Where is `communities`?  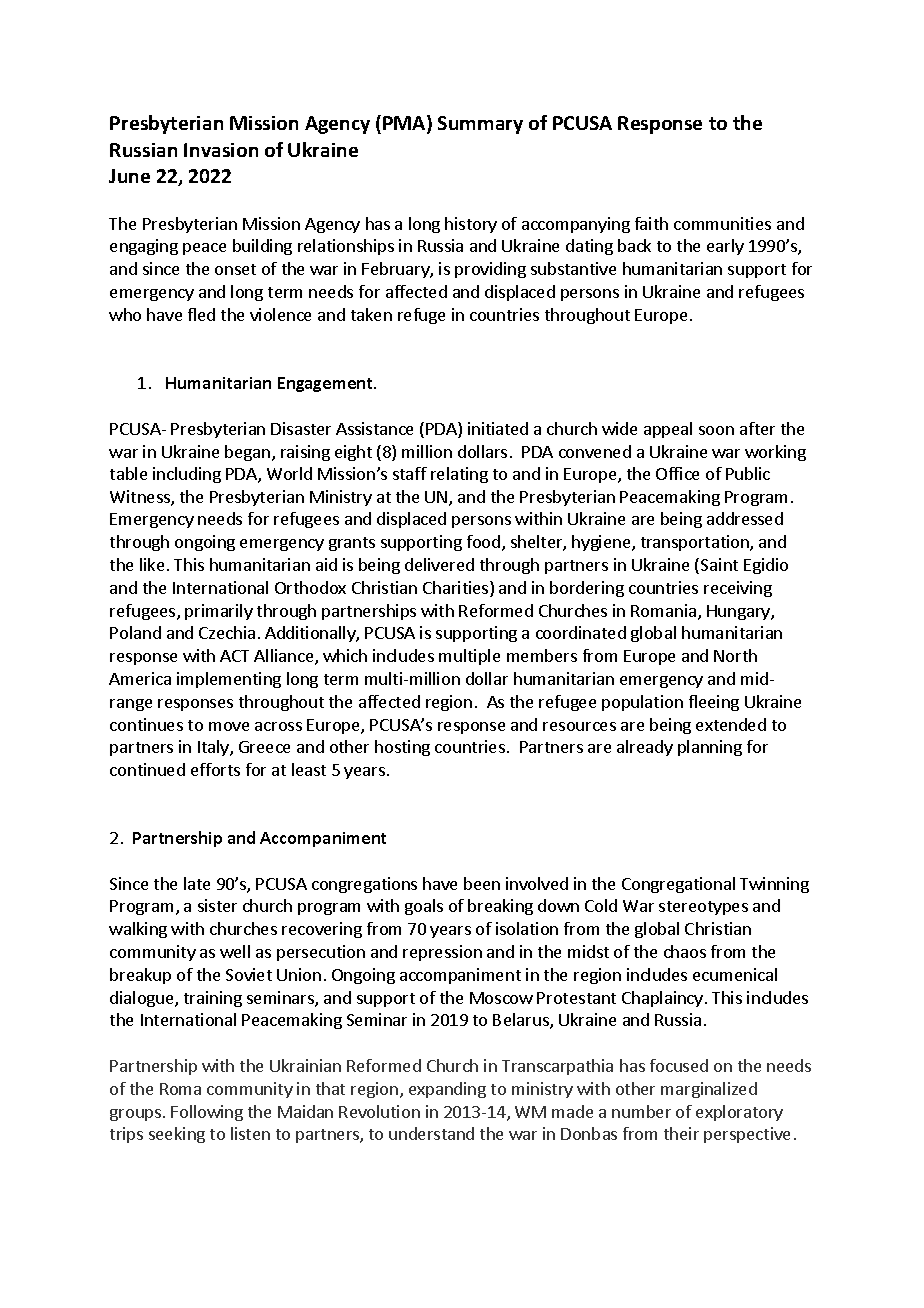
communities is located at coordinates (722, 223).
